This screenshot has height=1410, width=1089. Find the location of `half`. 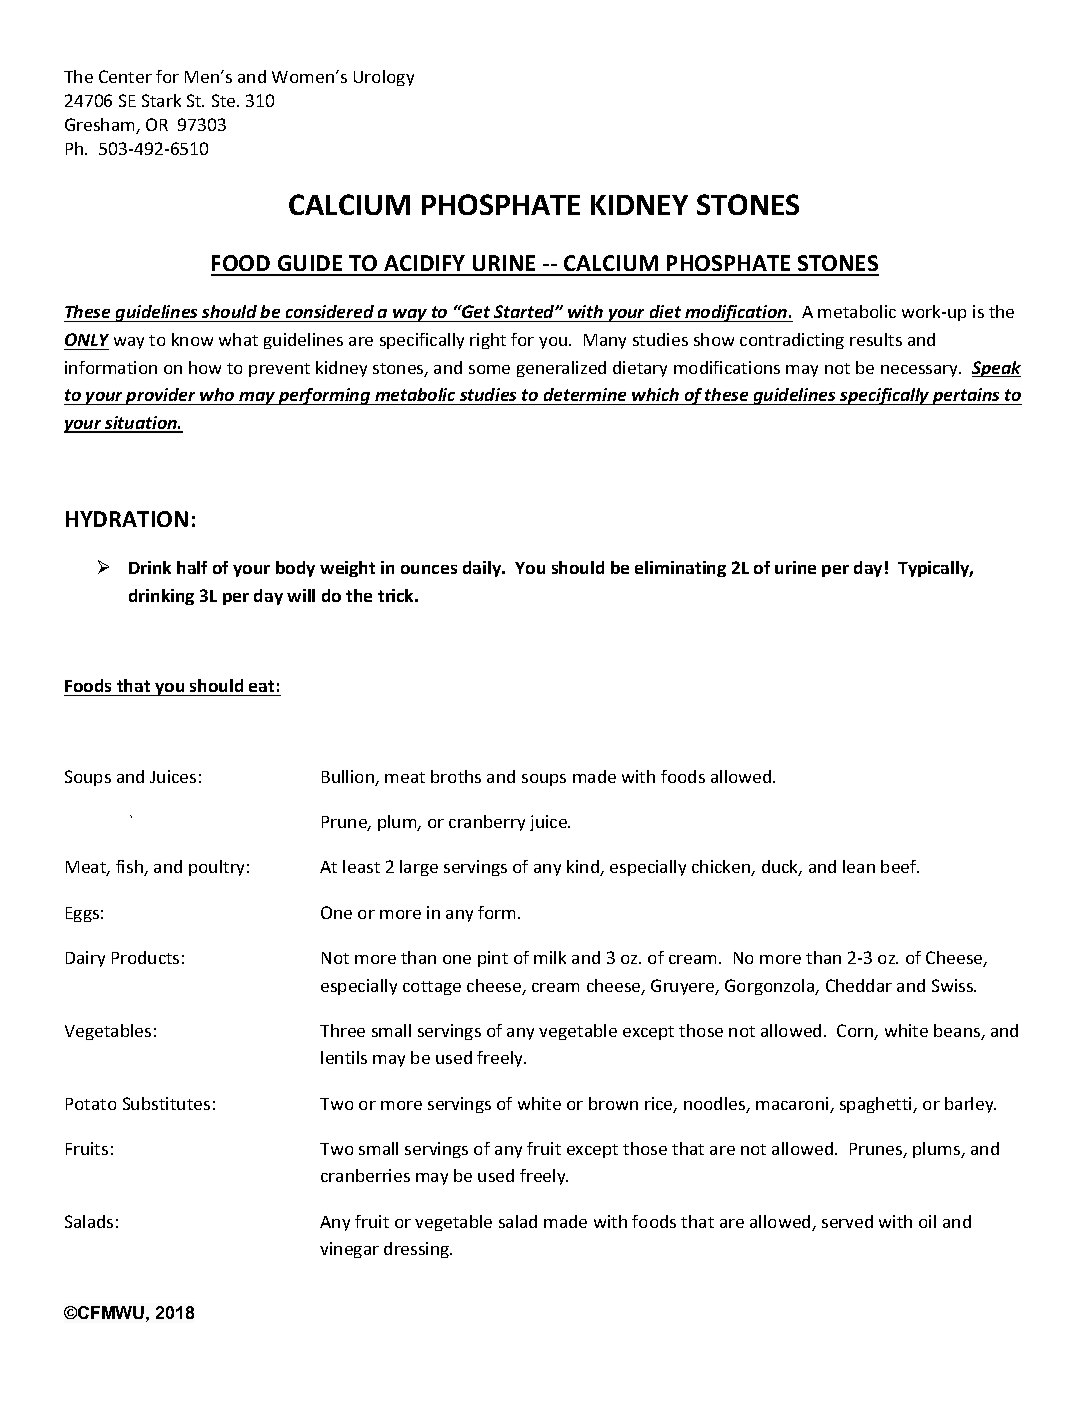

half is located at coordinates (192, 567).
